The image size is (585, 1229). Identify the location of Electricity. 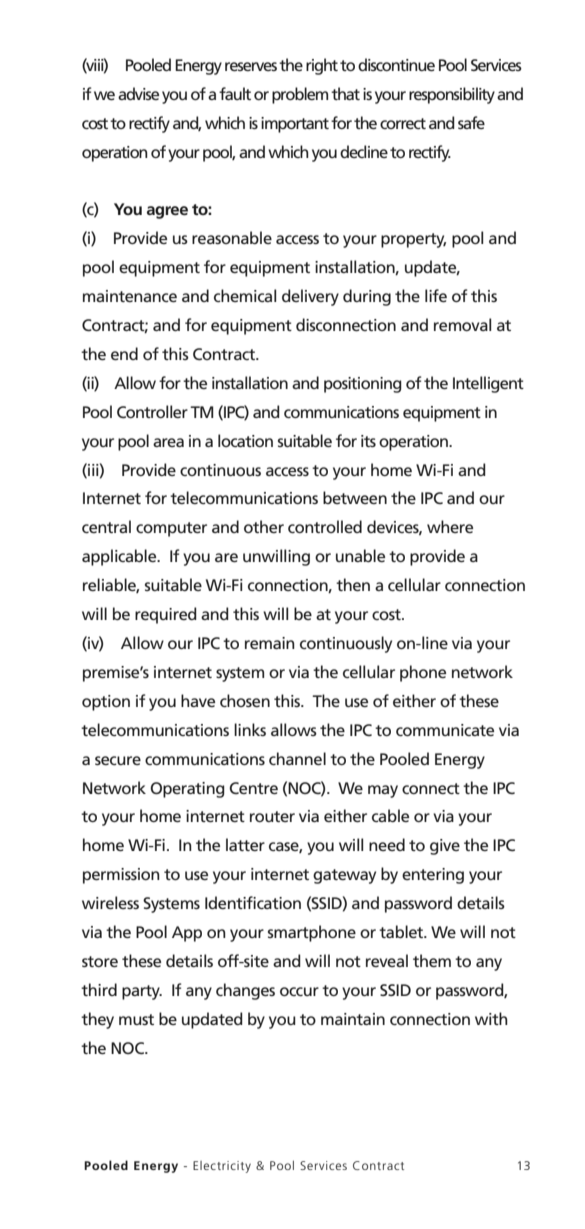
(222, 1167).
